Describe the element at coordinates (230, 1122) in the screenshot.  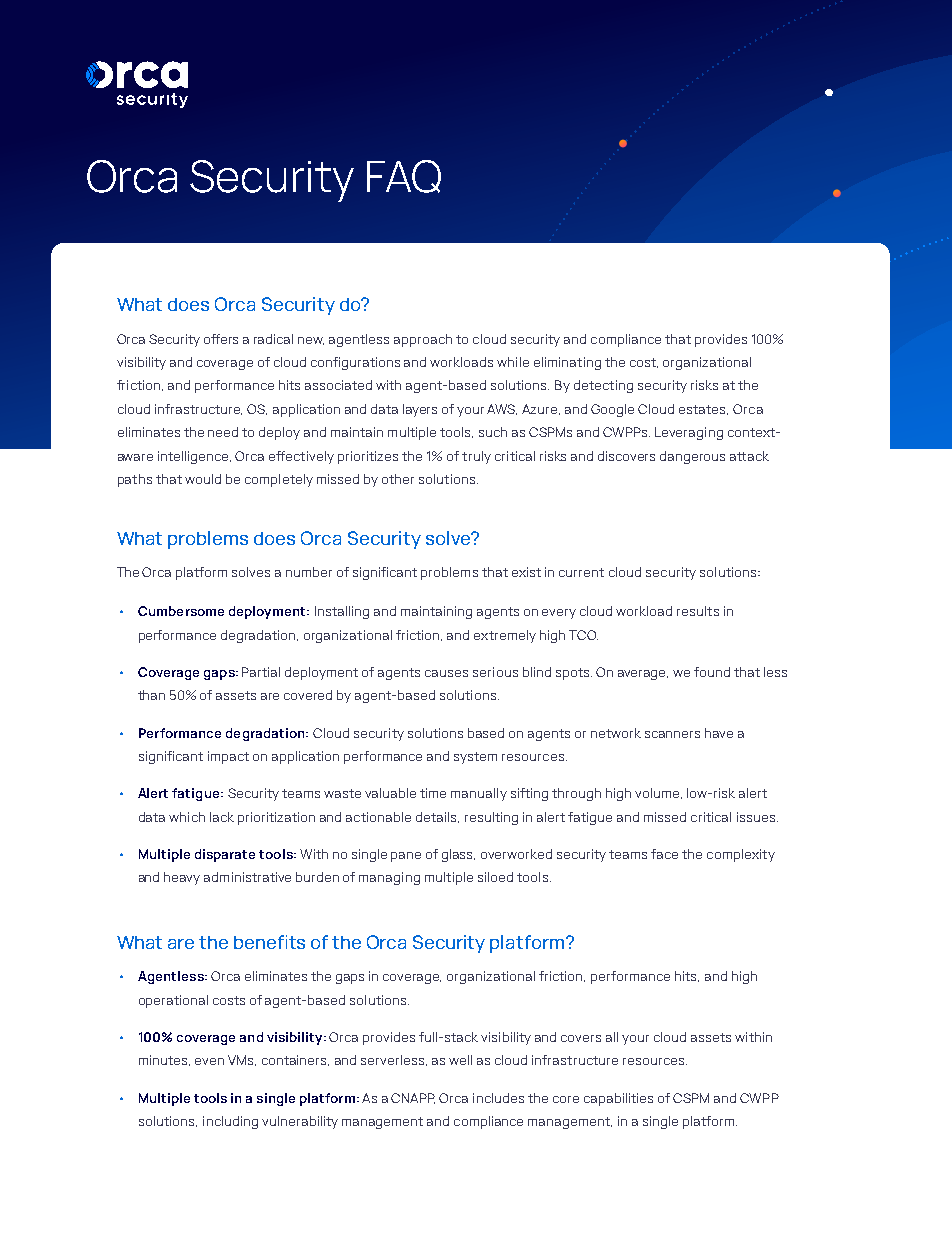
I see `including` at that location.
